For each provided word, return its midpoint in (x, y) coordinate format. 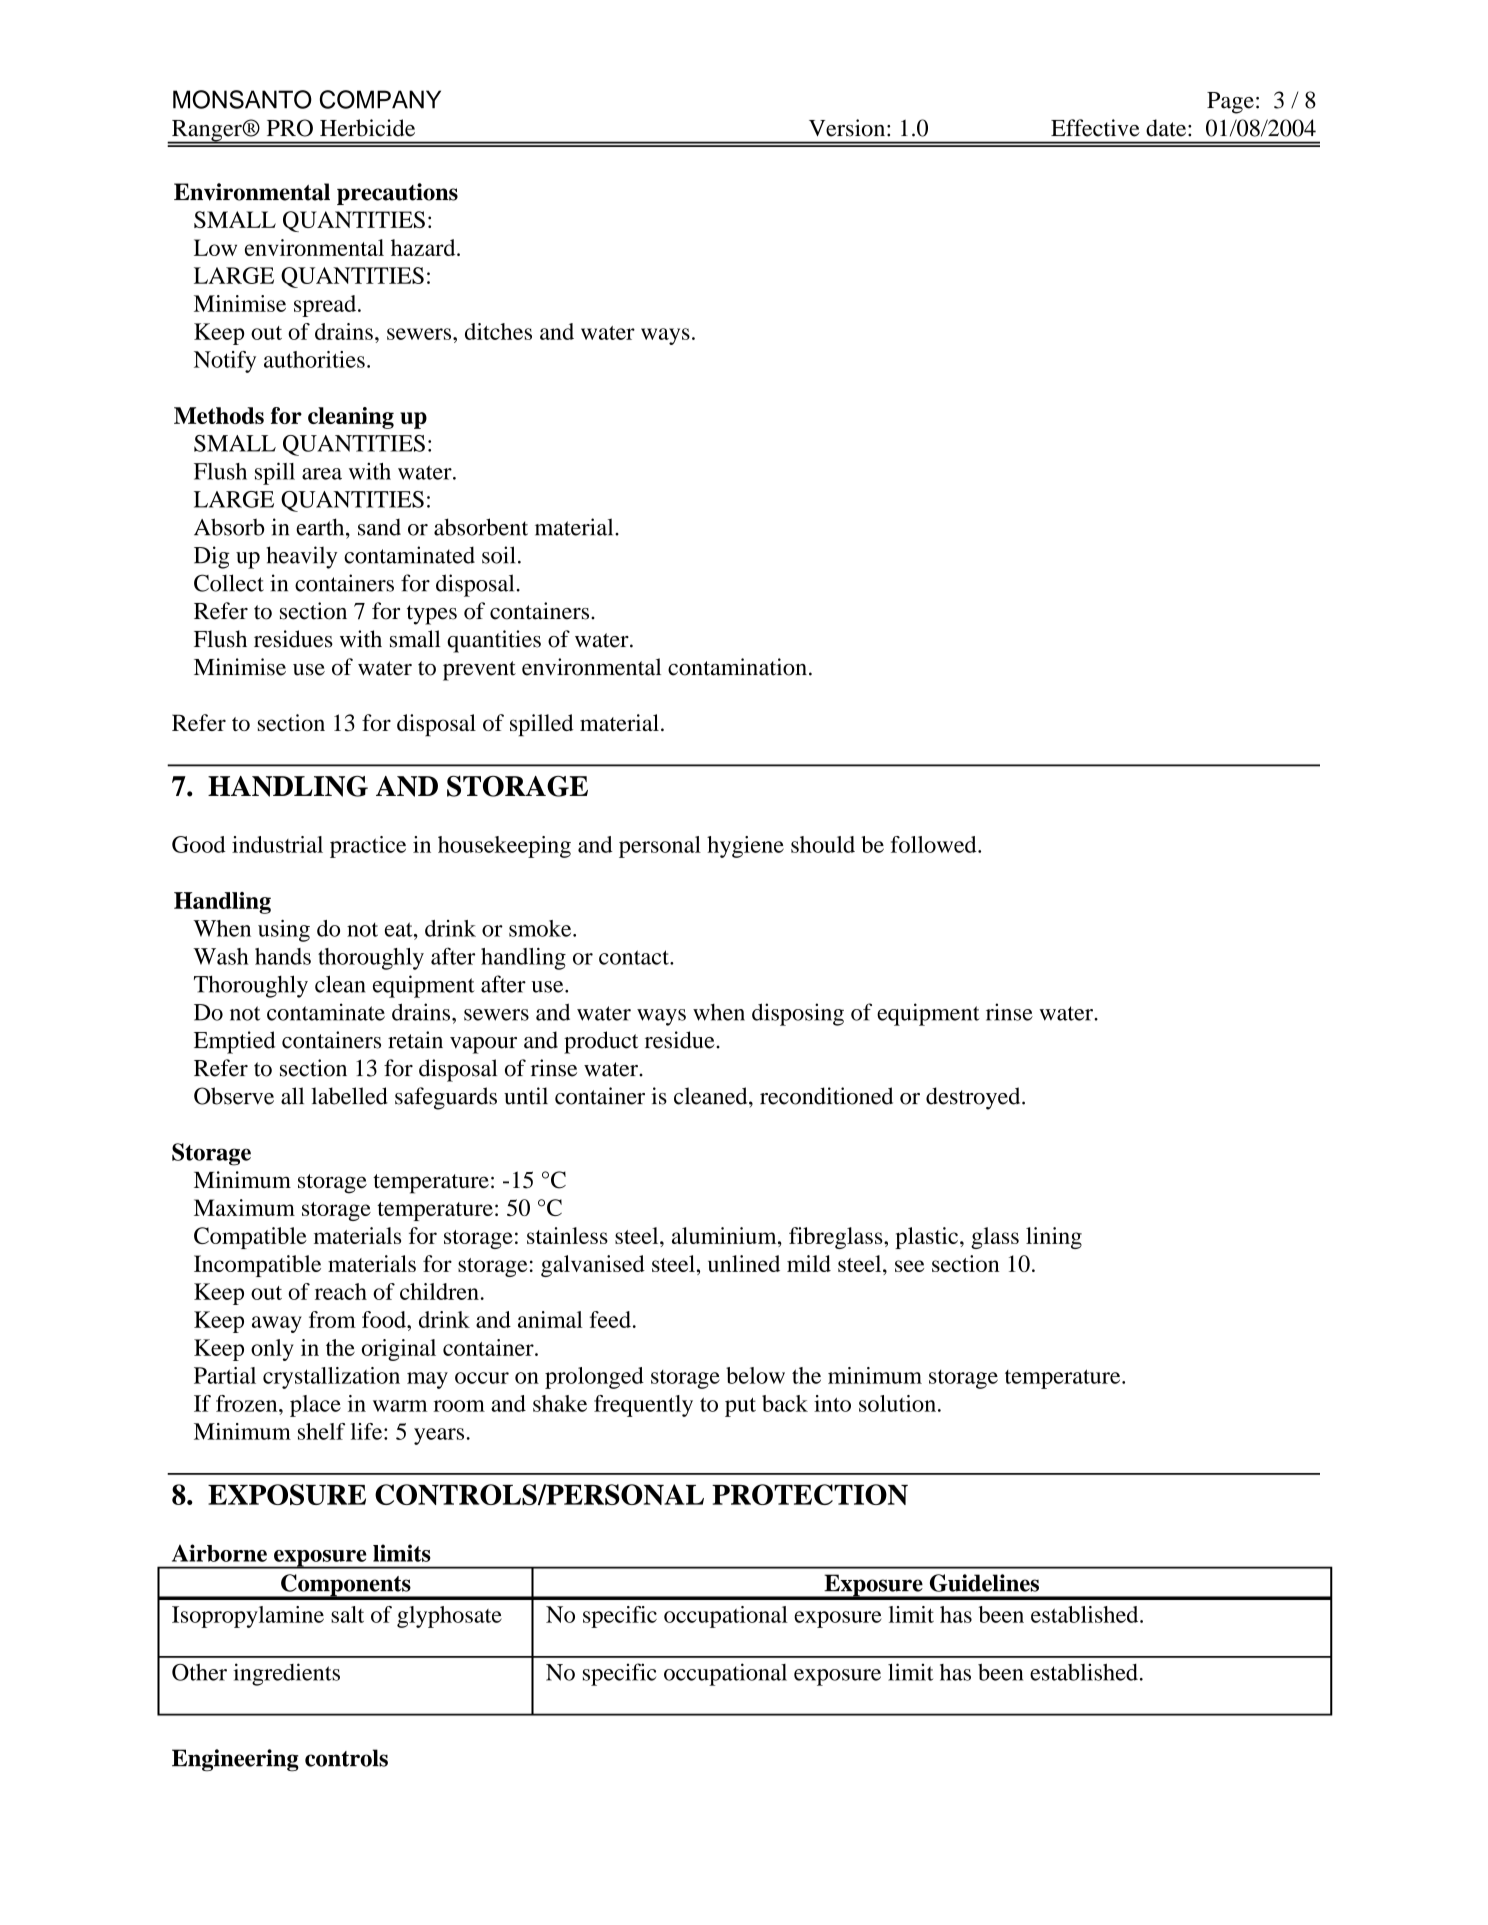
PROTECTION (810, 1494)
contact (635, 957)
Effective (1095, 128)
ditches (498, 331)
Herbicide (367, 128)
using (284, 930)
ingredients (286, 1674)
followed (935, 844)
